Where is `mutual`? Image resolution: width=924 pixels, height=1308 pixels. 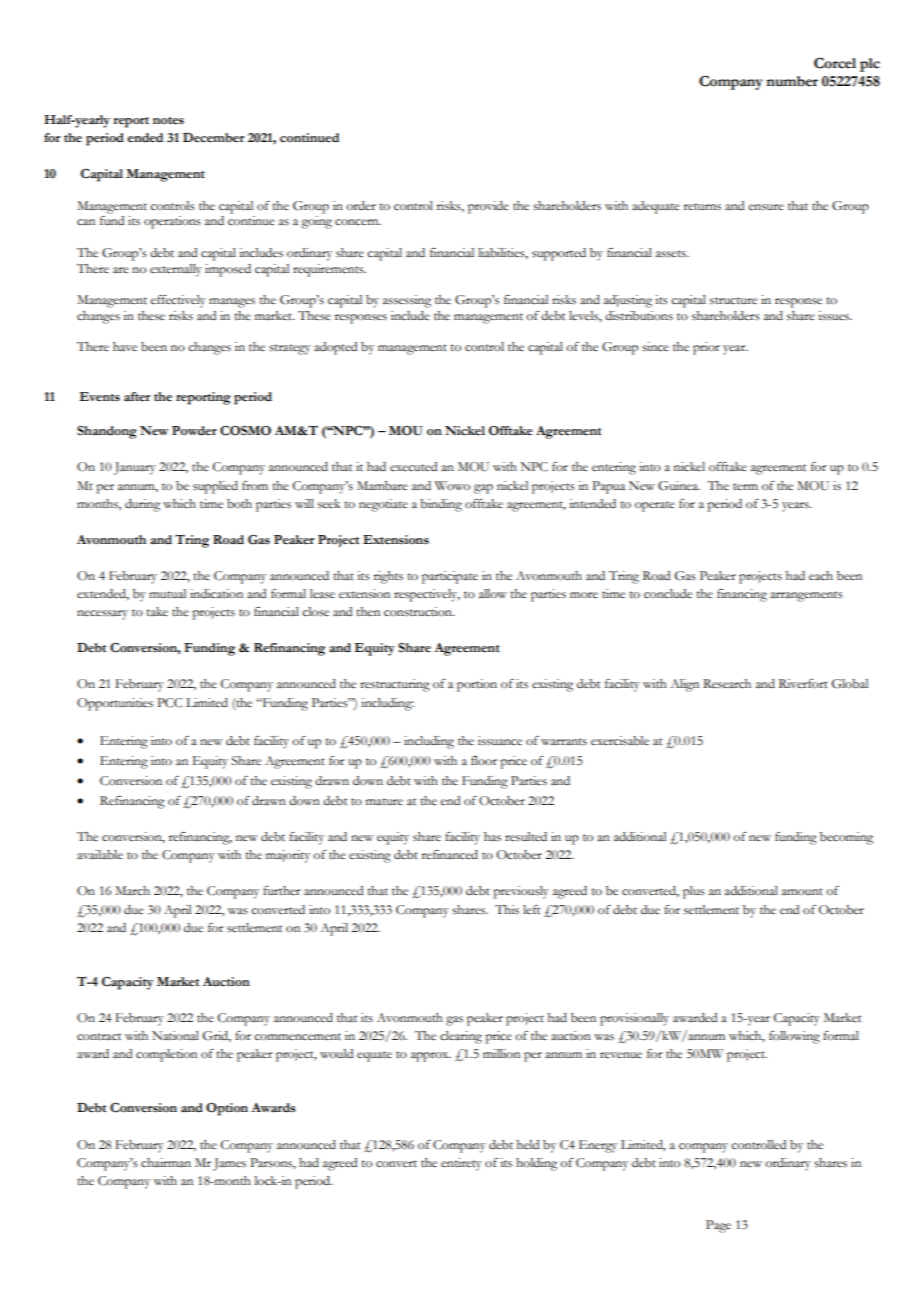 mutual is located at coordinates (167, 593).
